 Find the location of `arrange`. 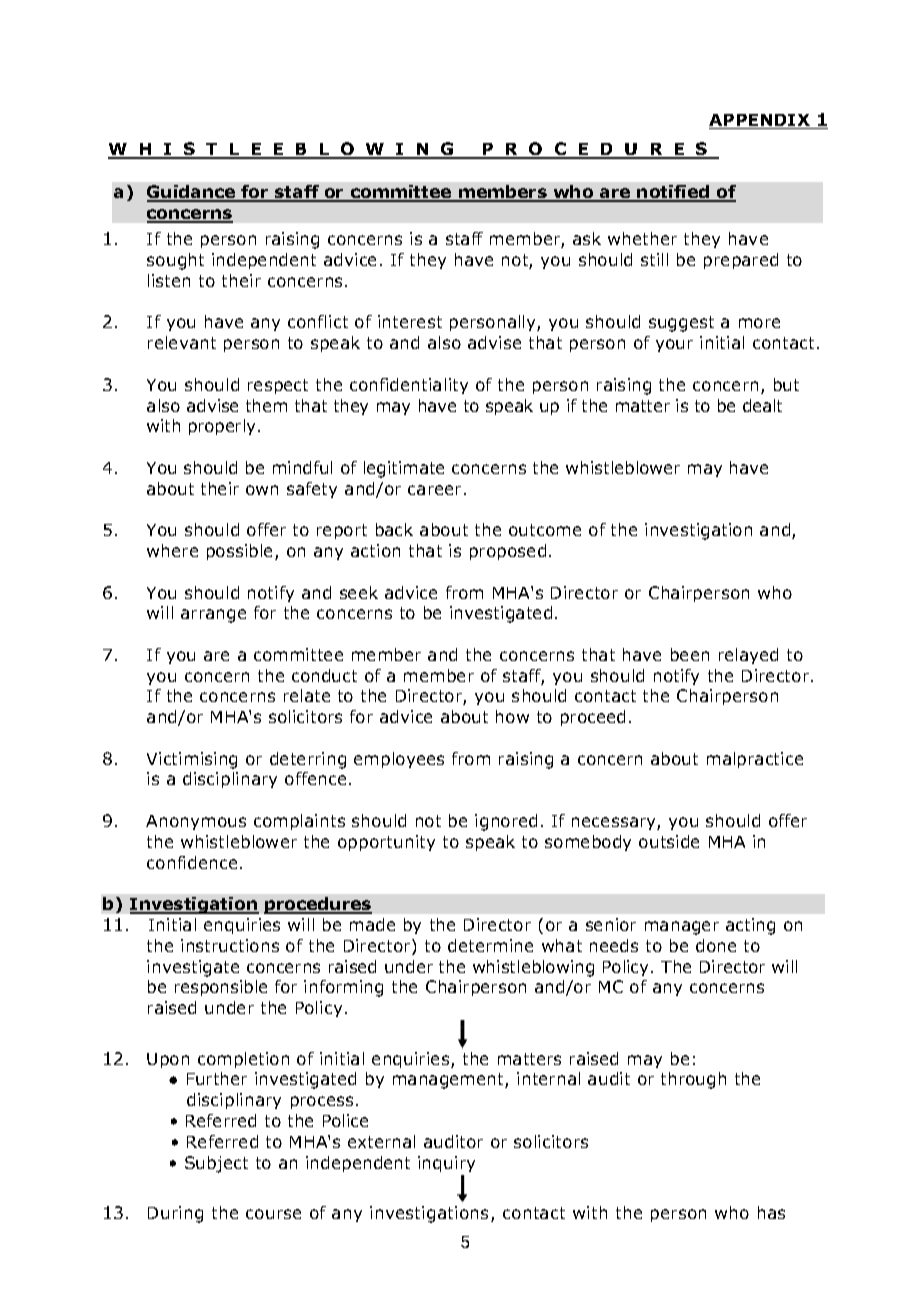

arrange is located at coordinates (213, 616).
